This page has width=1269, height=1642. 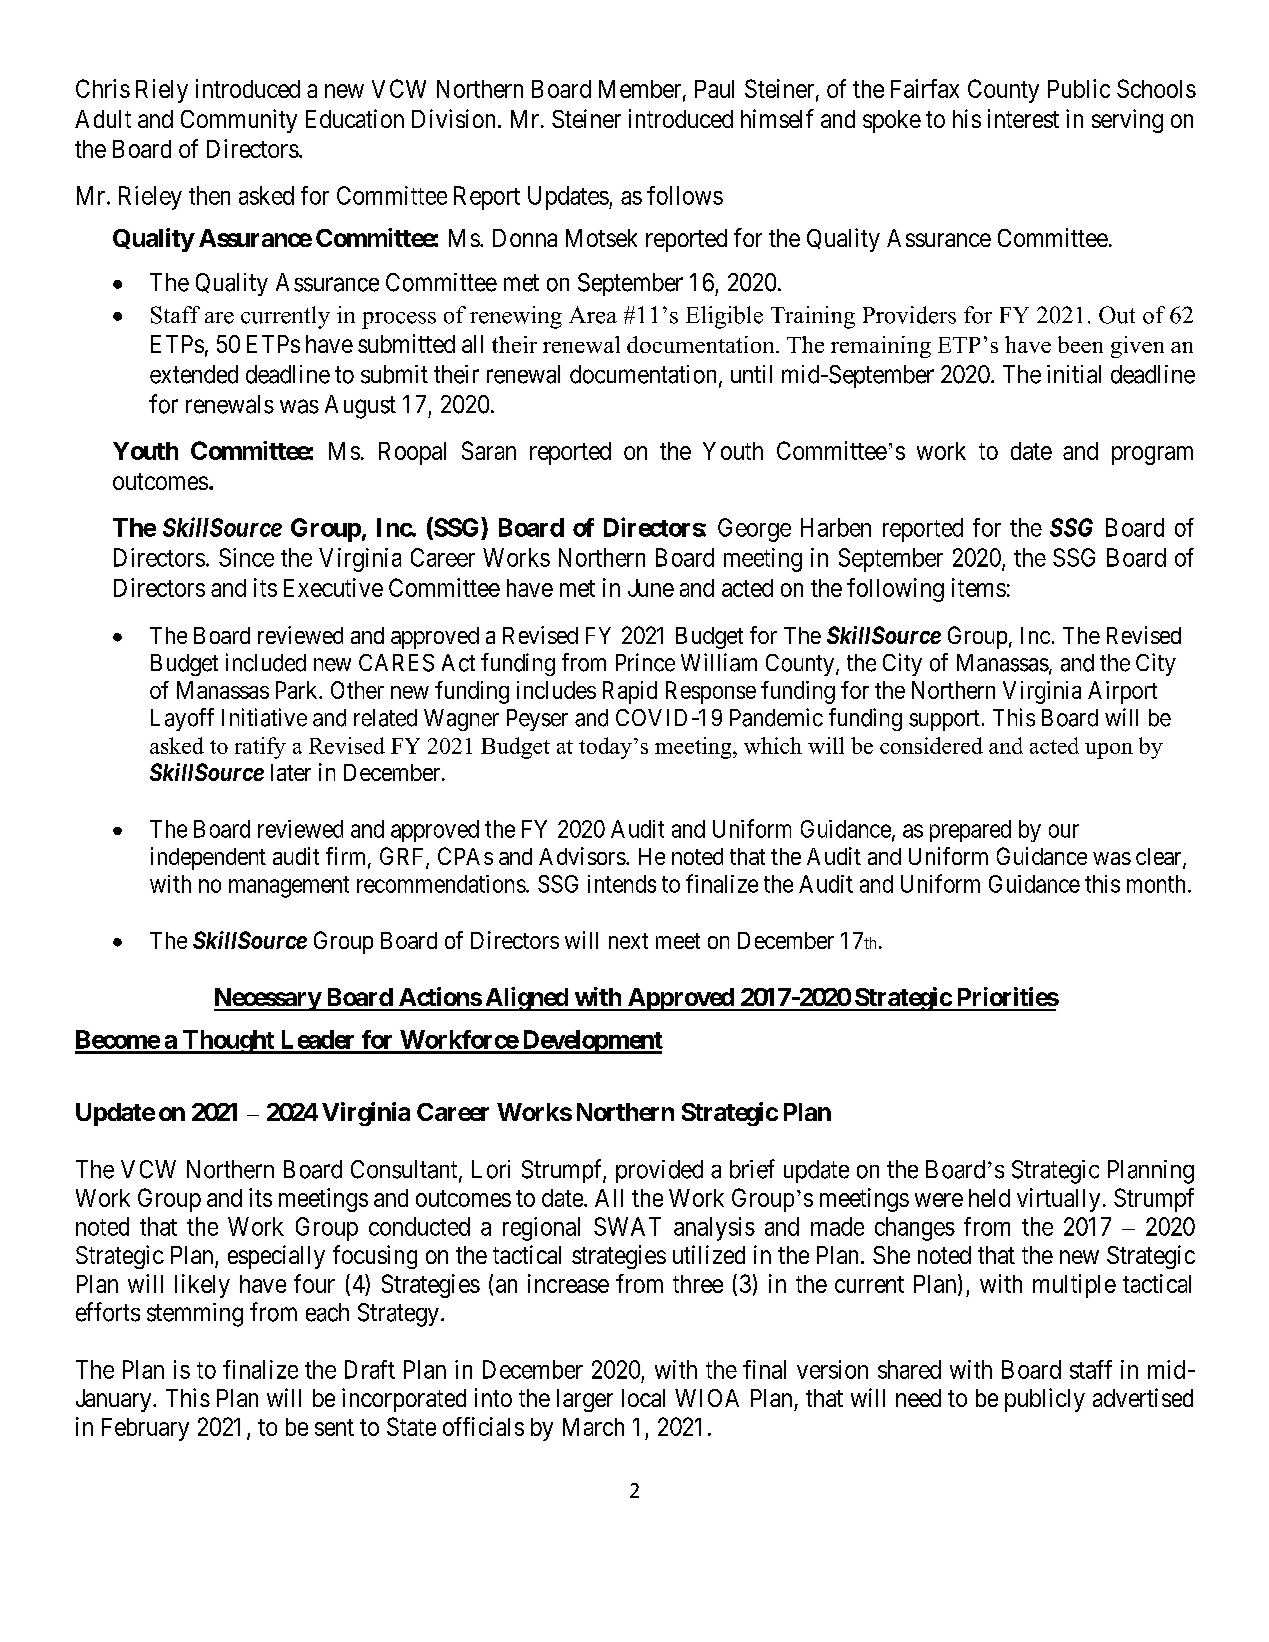 I want to click on extended, so click(x=194, y=374).
